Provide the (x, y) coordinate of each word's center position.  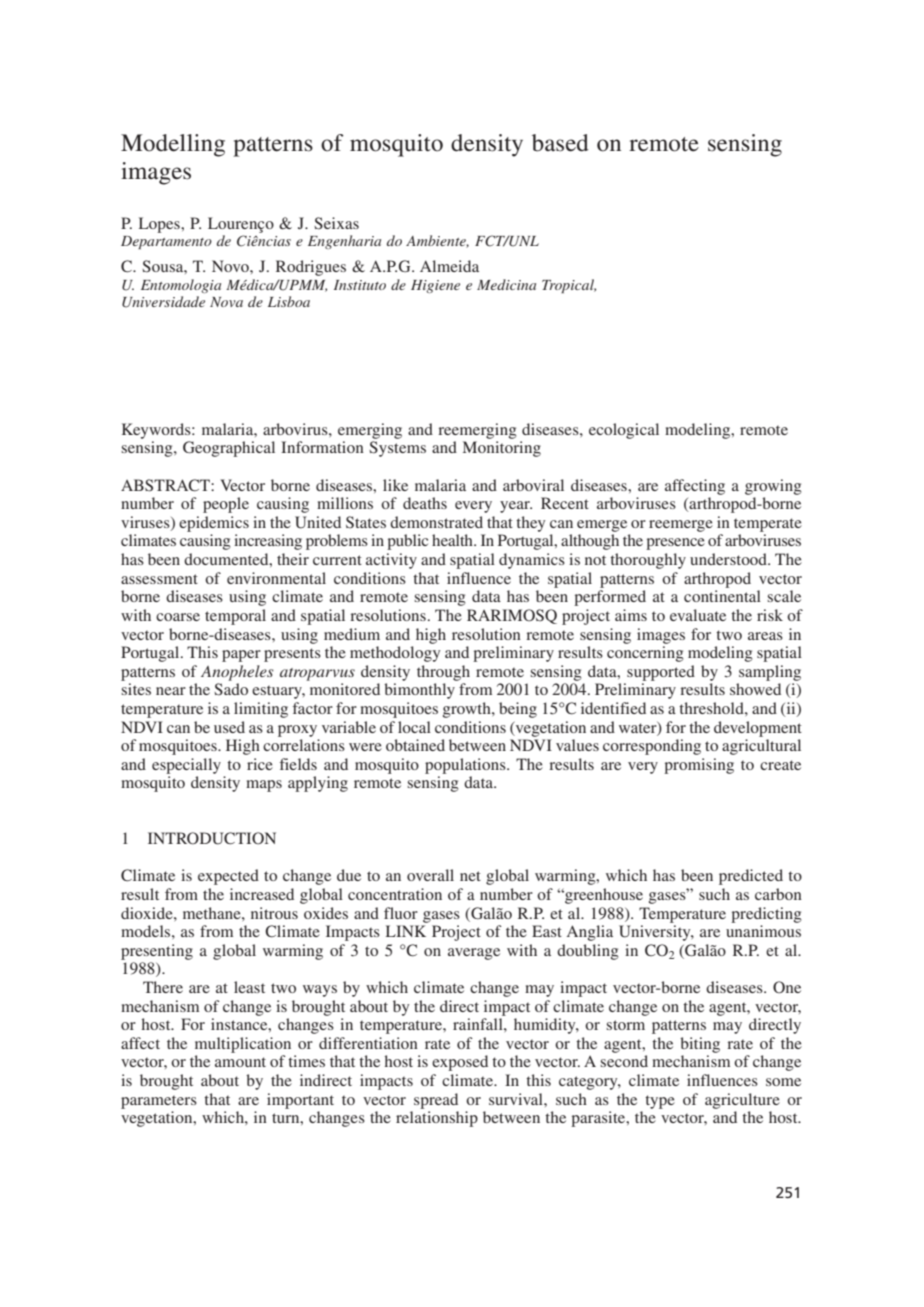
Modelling (173, 145)
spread (436, 1101)
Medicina (506, 284)
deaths (425, 503)
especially (186, 766)
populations (466, 766)
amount (240, 1062)
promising (699, 766)
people (226, 505)
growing (773, 487)
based (560, 143)
